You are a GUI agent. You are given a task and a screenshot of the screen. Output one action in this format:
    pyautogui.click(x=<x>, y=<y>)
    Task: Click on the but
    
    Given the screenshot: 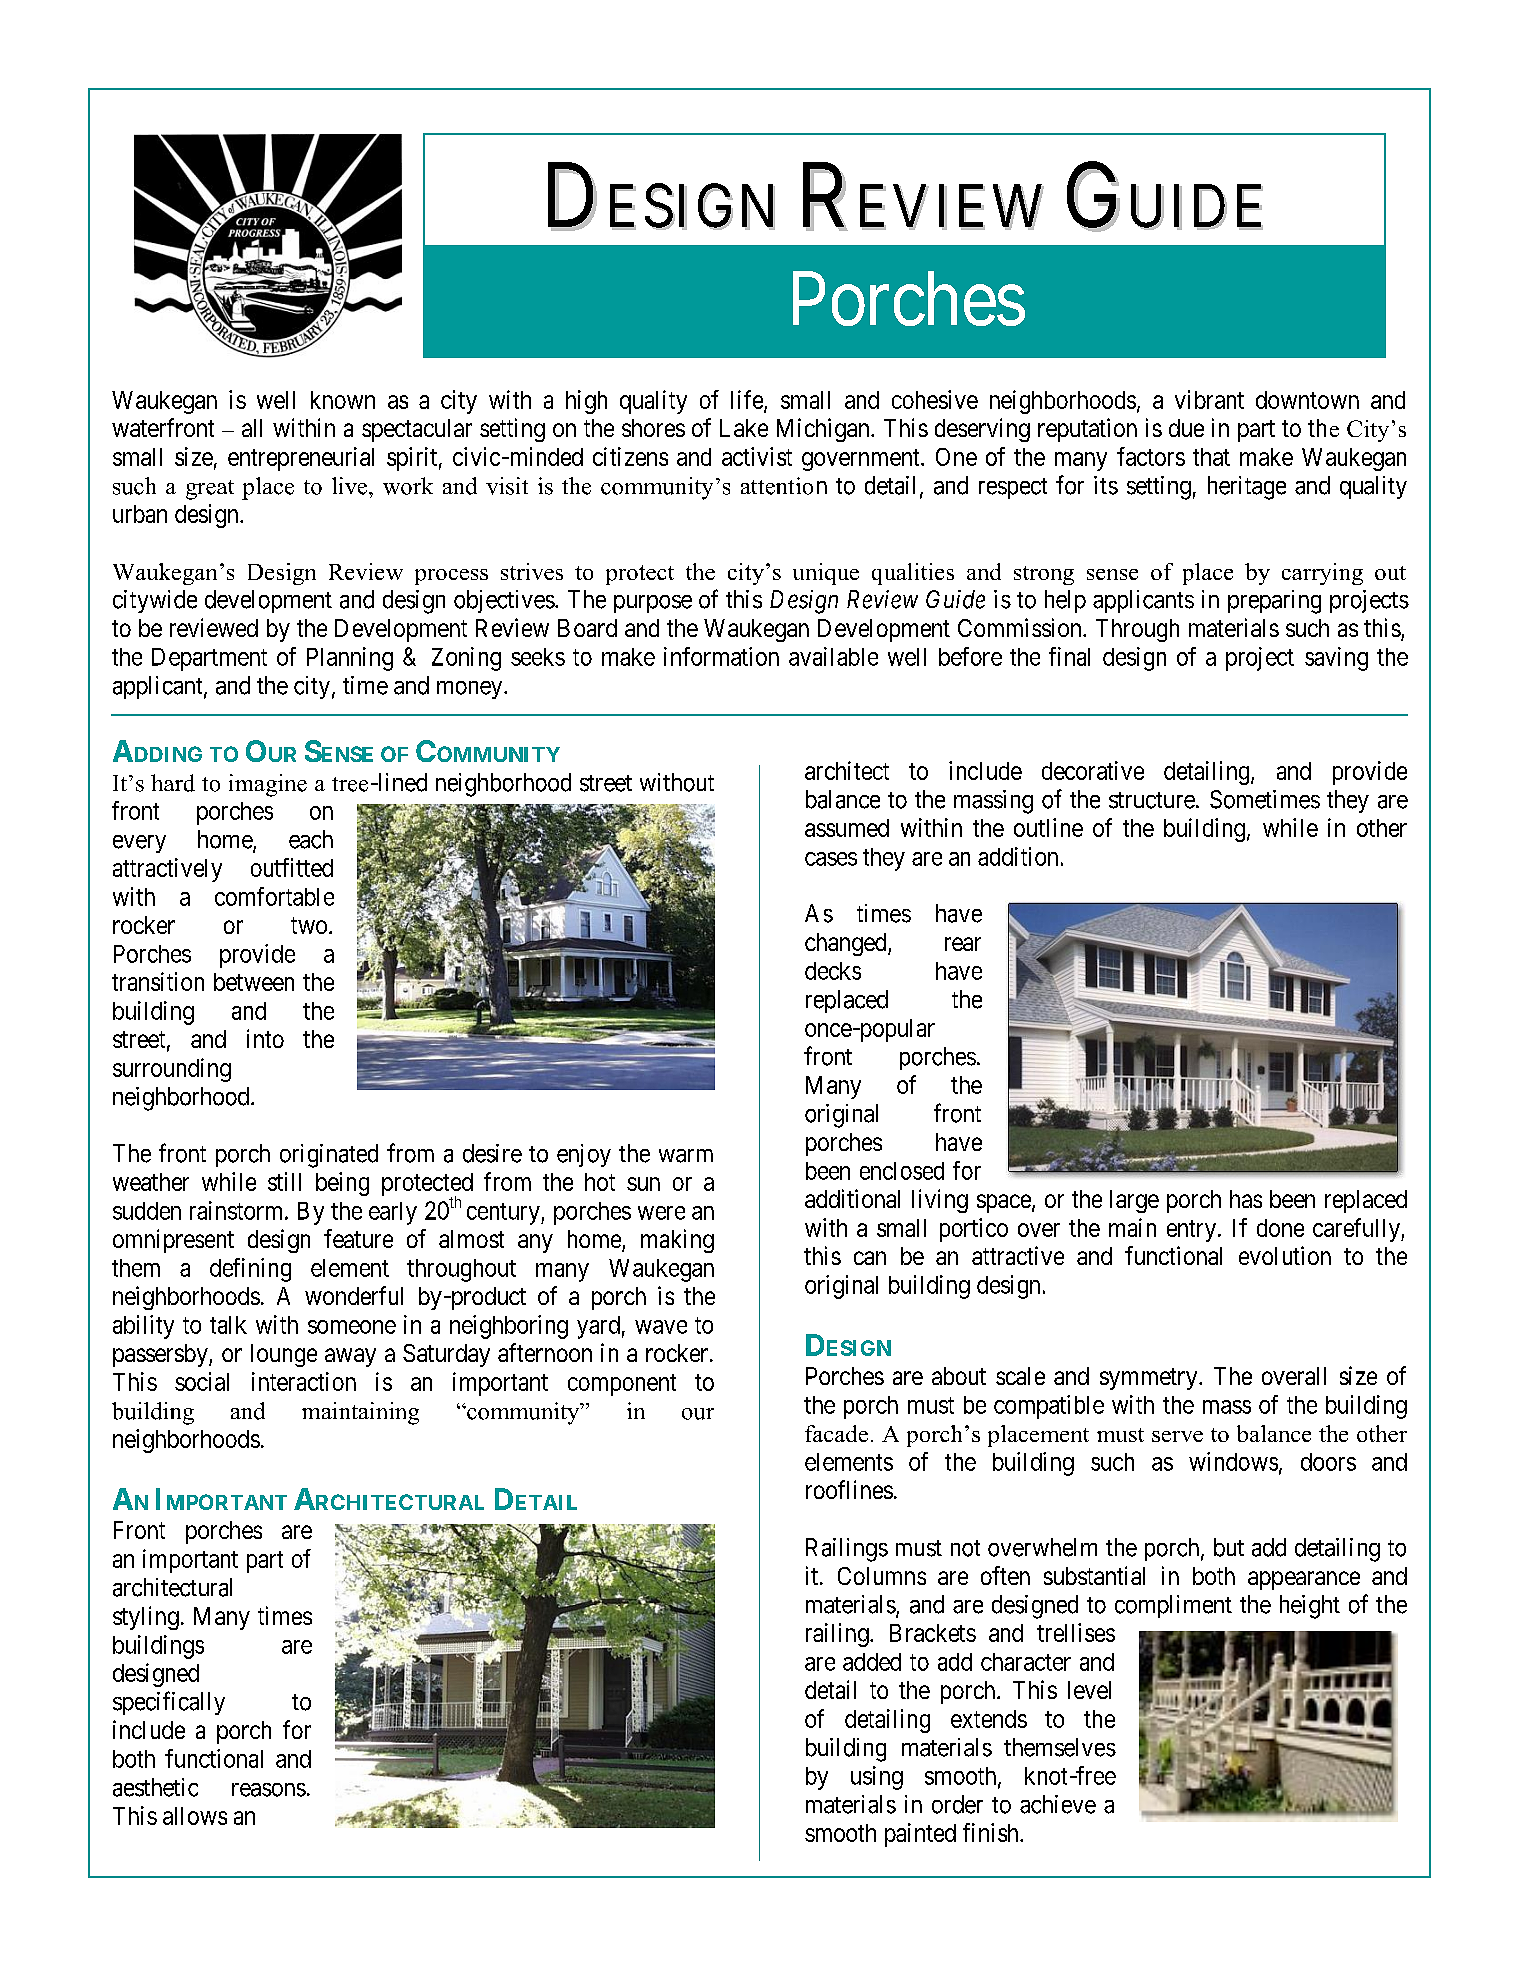 What is the action you would take?
    pyautogui.click(x=1229, y=1547)
